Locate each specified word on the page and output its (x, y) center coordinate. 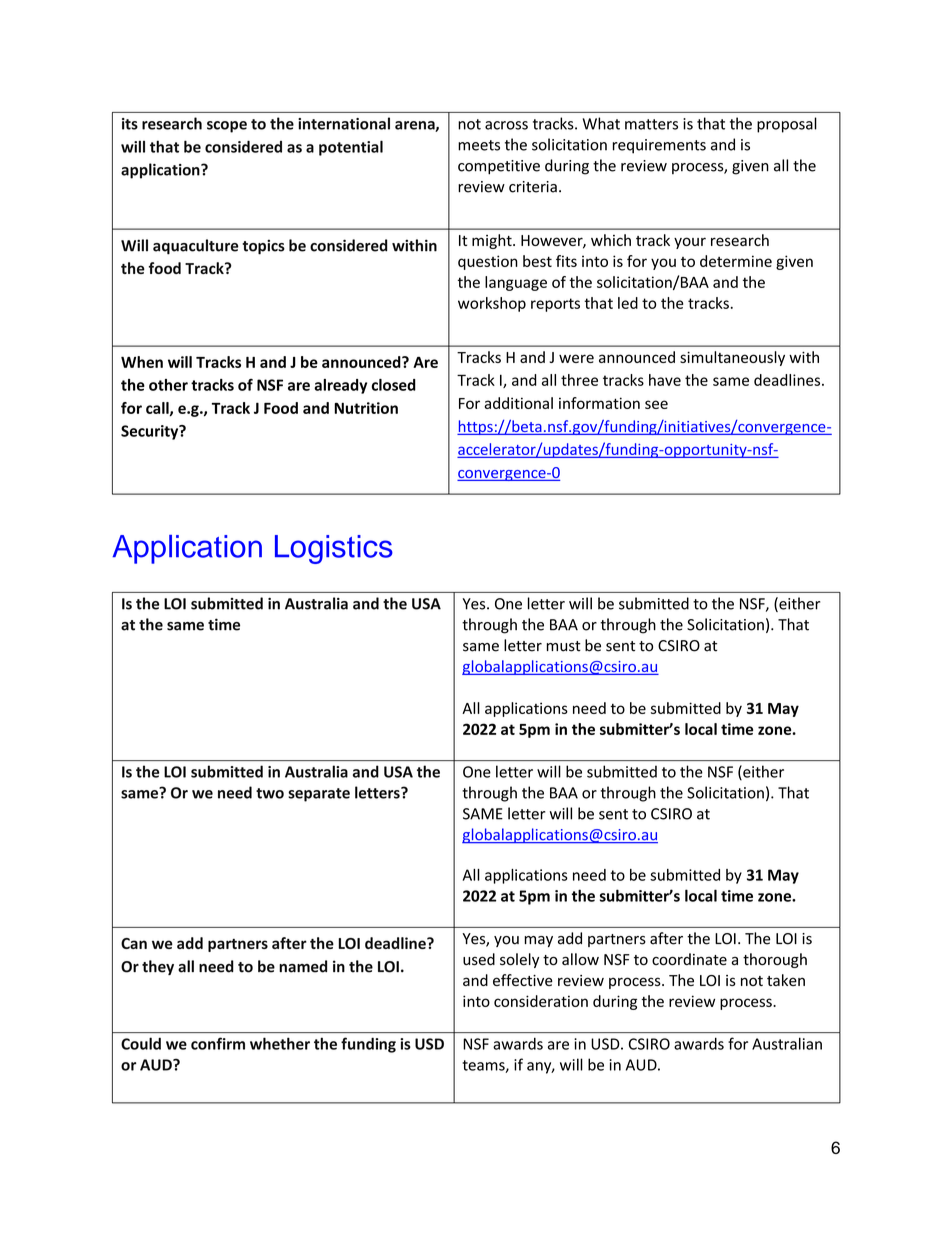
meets (479, 145)
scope (227, 127)
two (270, 793)
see (656, 404)
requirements (659, 146)
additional (518, 403)
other (168, 385)
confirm (218, 1043)
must (564, 646)
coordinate (689, 959)
